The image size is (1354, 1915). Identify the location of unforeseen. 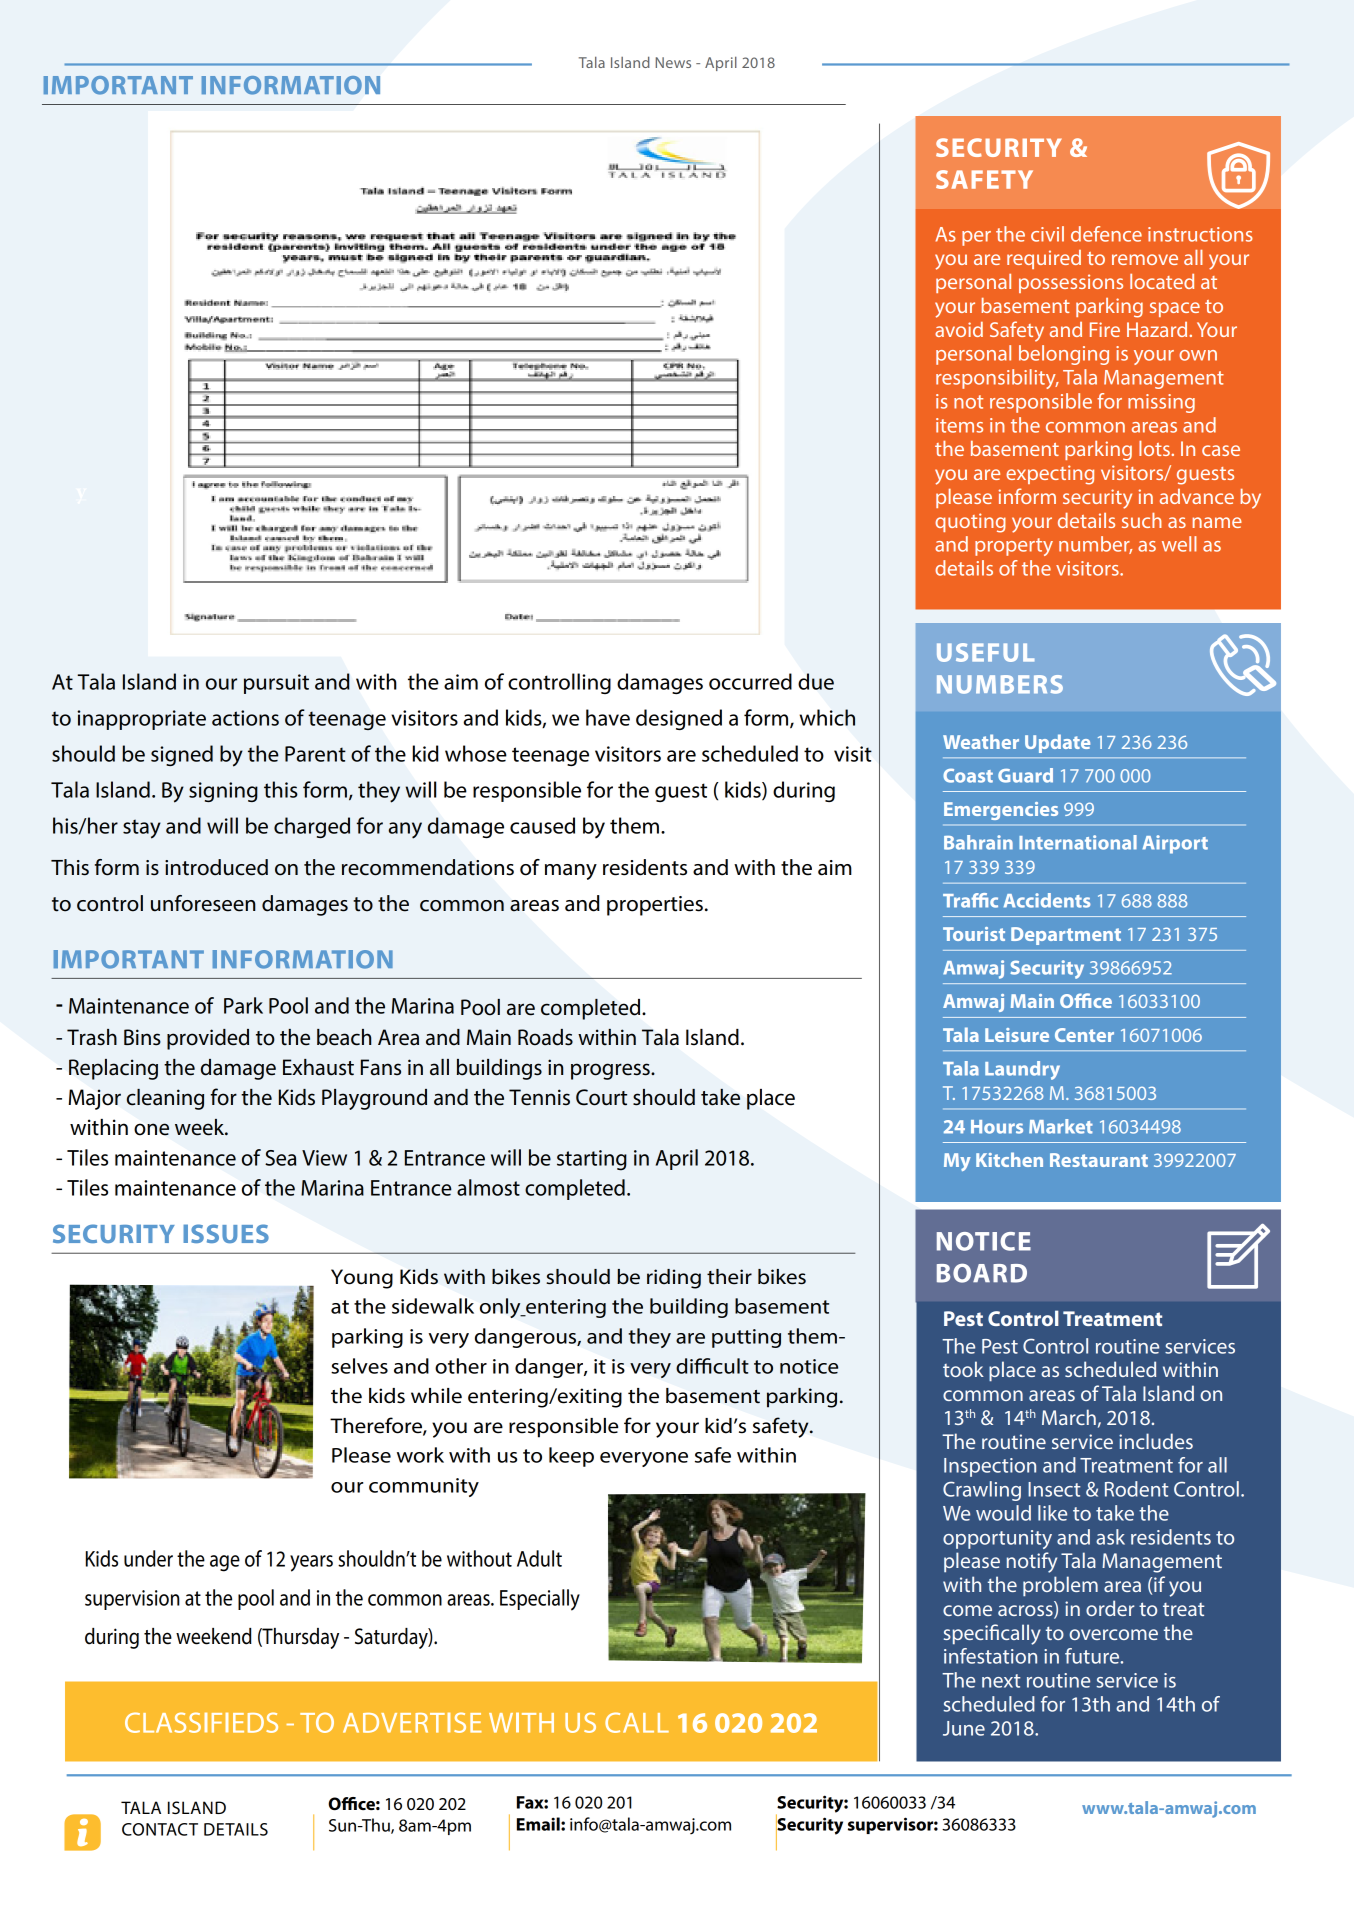
(203, 903).
